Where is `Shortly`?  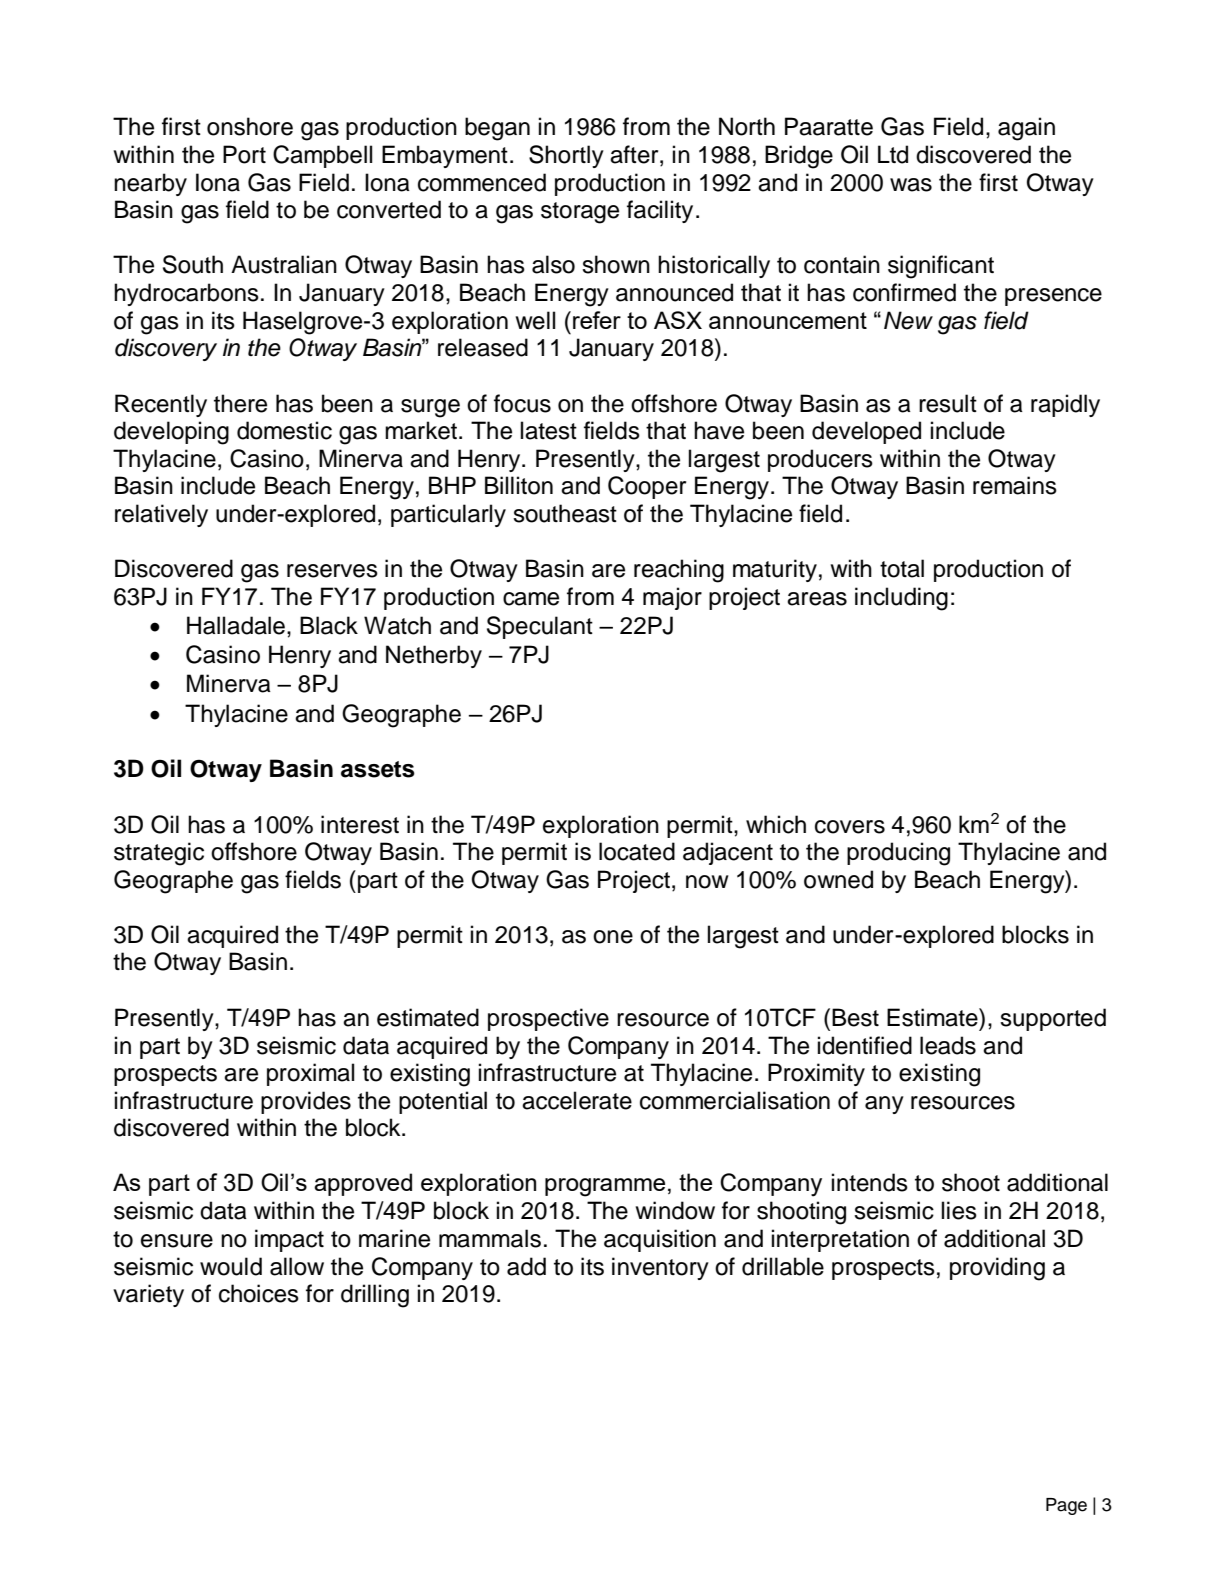 Shortly is located at coordinates (566, 156).
